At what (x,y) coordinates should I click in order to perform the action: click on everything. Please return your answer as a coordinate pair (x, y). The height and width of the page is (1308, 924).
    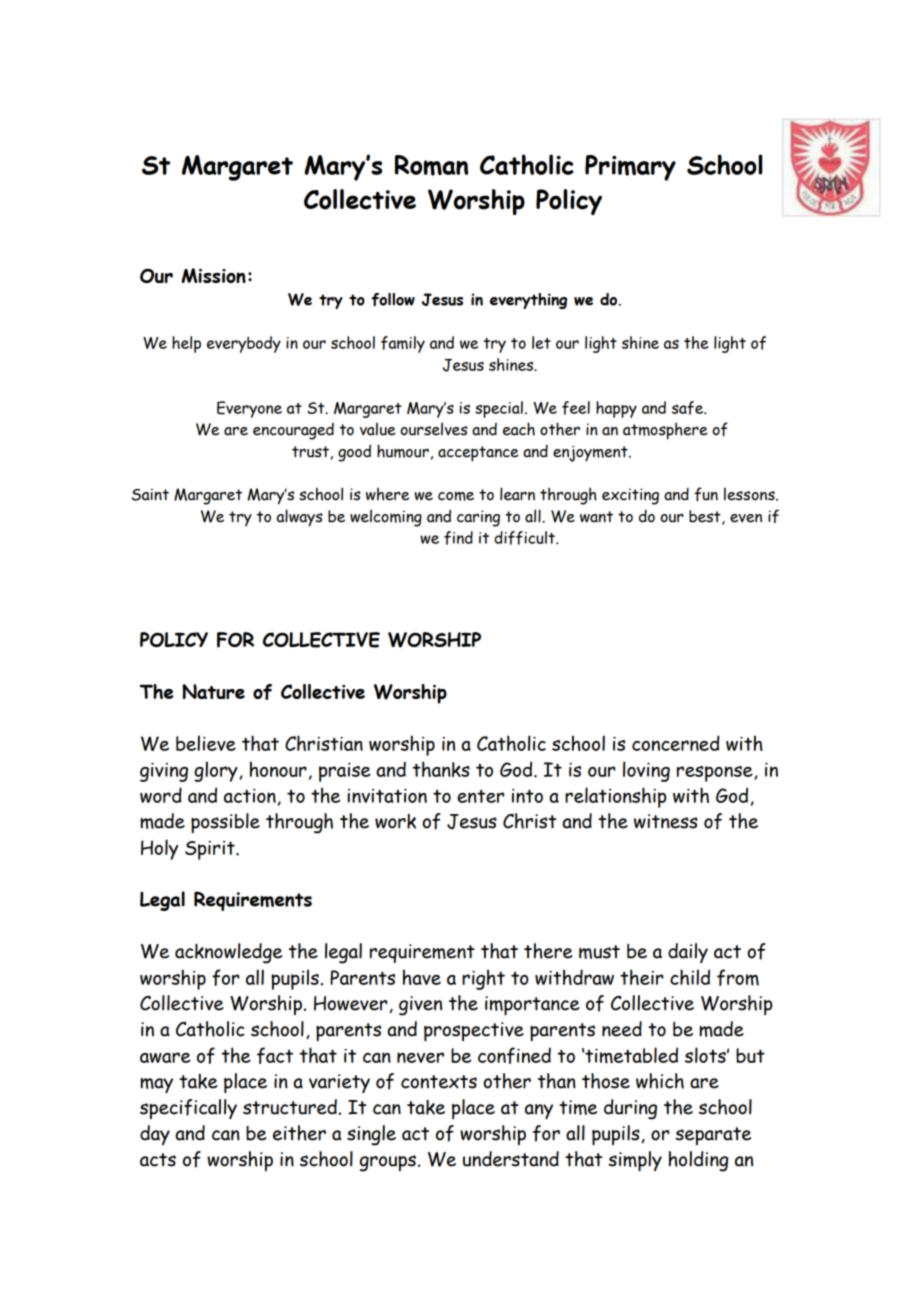
    Looking at the image, I should click on (528, 301).
